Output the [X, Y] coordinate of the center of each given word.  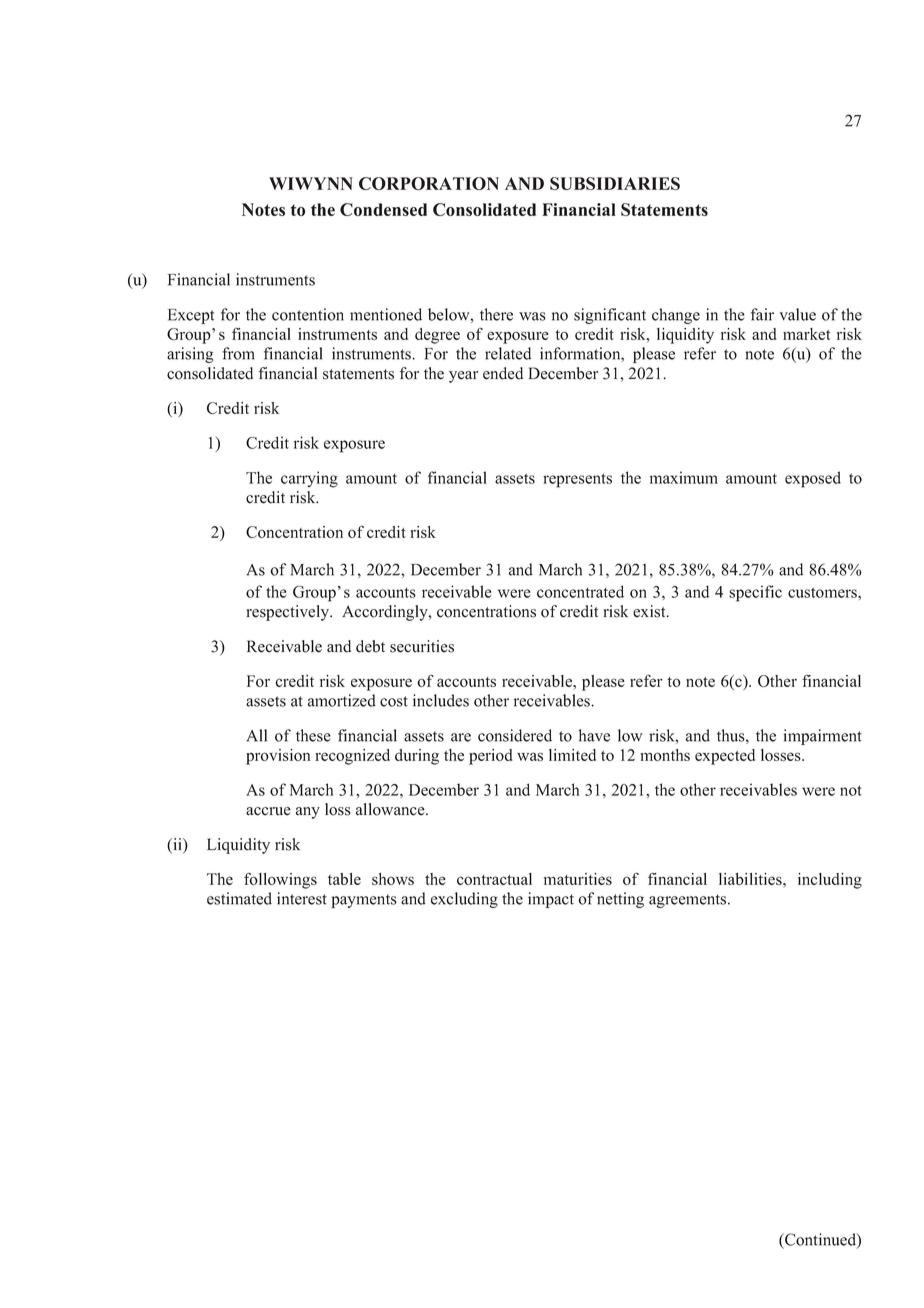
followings [280, 880]
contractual [494, 879]
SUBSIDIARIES [615, 183]
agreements [689, 901]
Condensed [383, 209]
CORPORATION [429, 183]
